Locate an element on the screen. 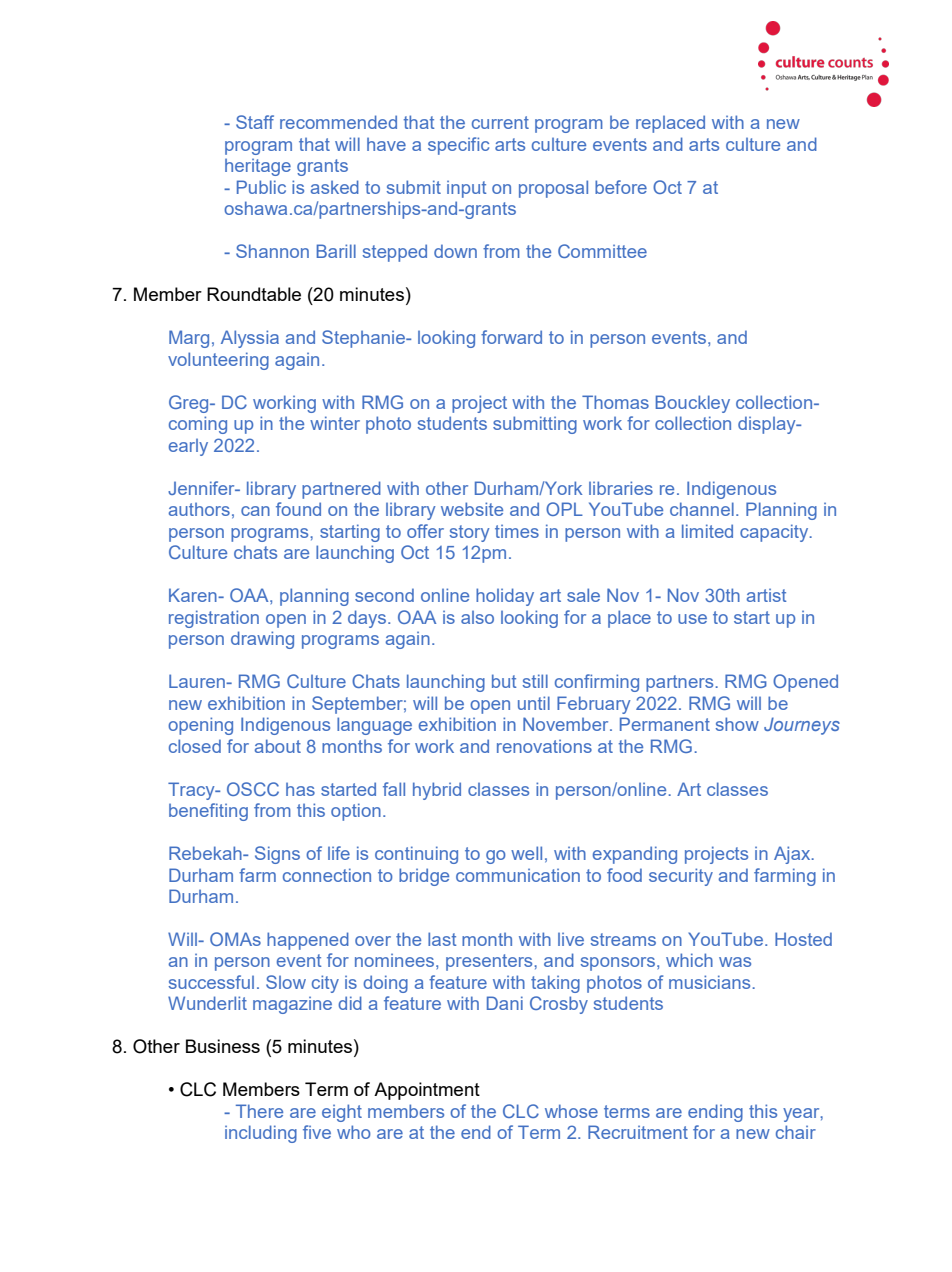  current is located at coordinates (500, 122).
